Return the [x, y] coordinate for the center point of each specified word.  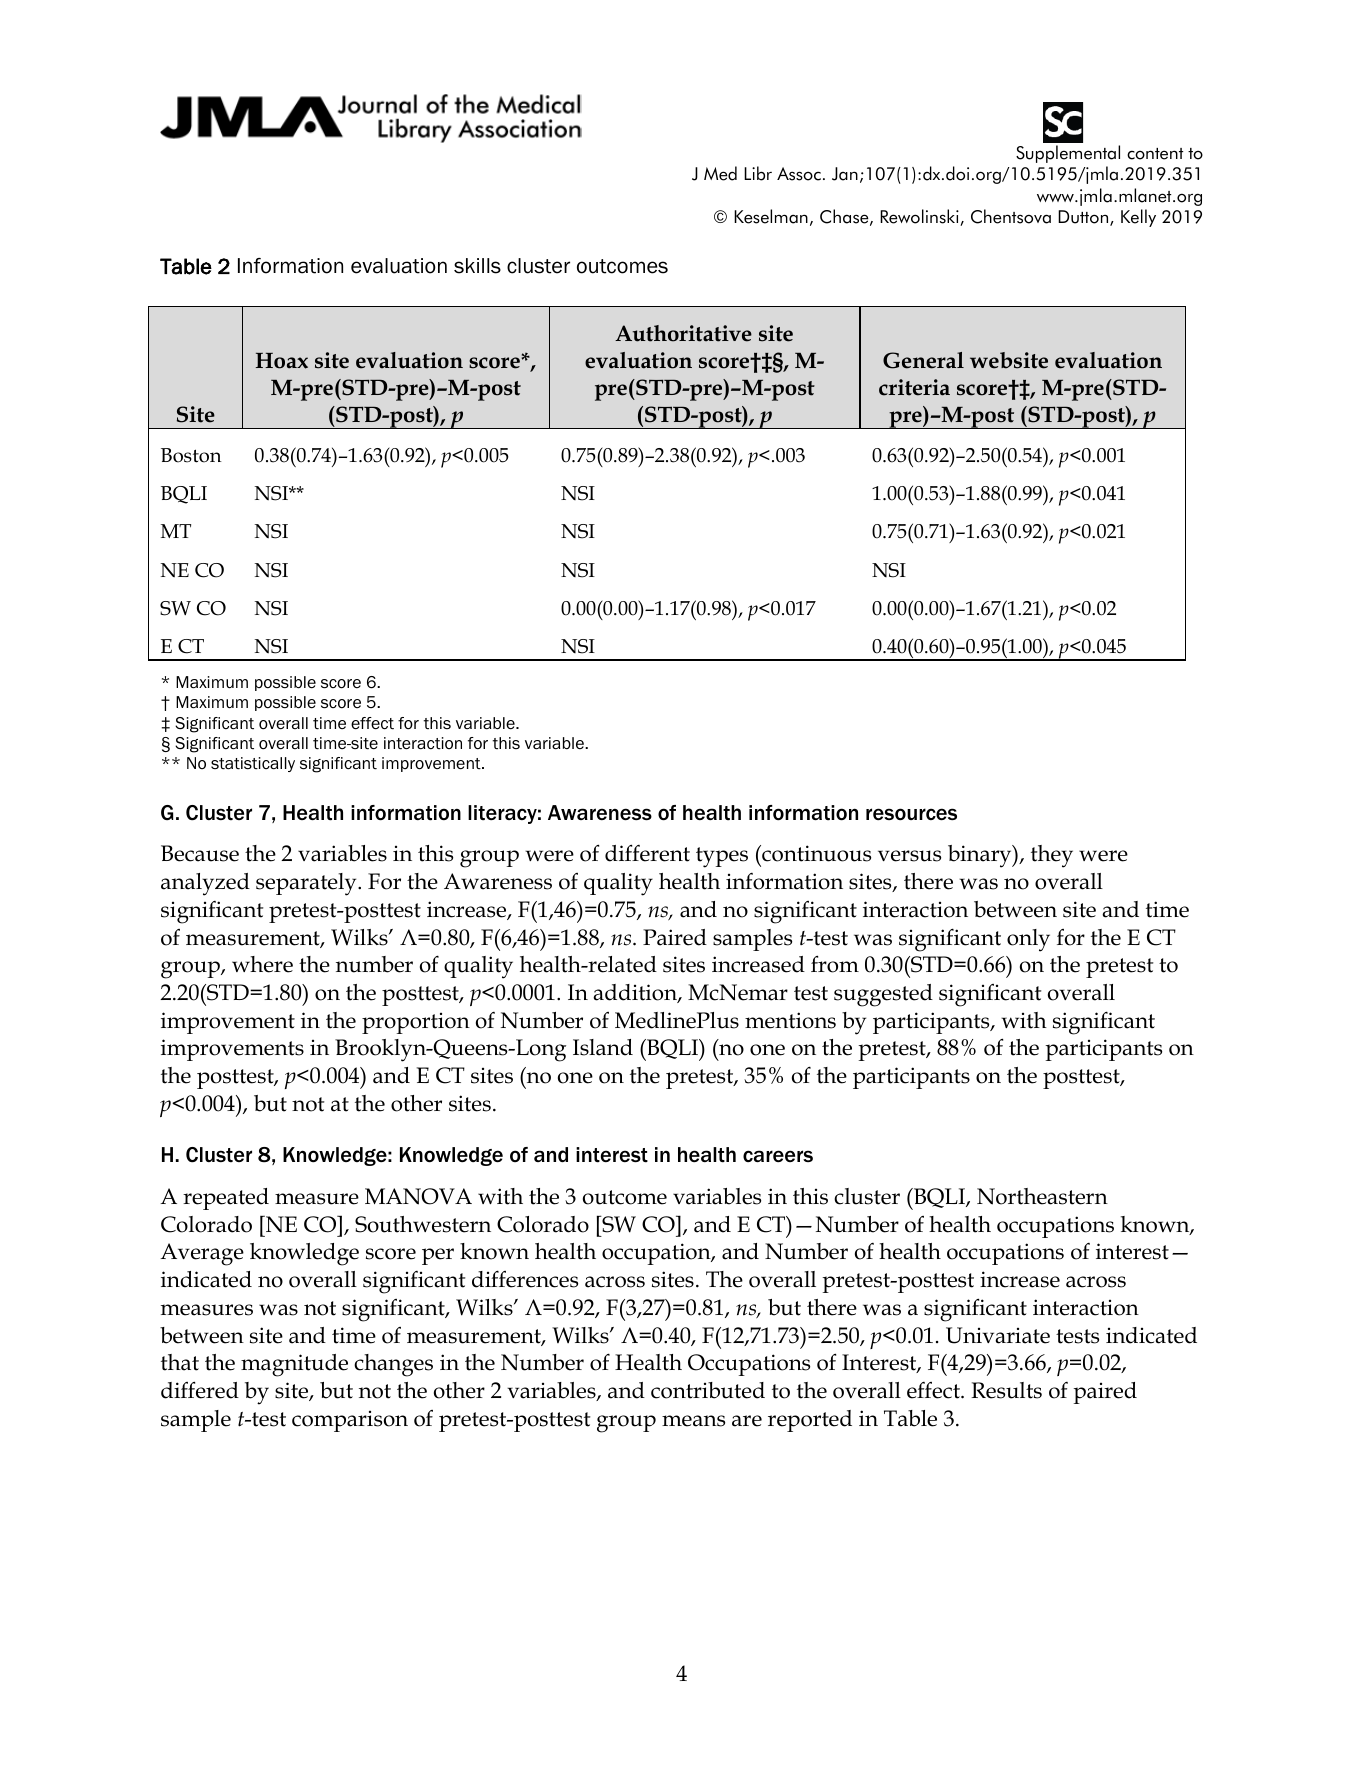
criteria [914, 387]
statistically [253, 764]
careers [778, 1156]
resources [911, 814]
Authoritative [683, 333]
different [647, 853]
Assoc [799, 174]
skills [477, 266]
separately [307, 884]
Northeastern [1042, 1196]
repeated [226, 1199]
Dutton [1084, 218]
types [722, 857]
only [1028, 940]
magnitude [294, 1365]
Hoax [282, 361]
